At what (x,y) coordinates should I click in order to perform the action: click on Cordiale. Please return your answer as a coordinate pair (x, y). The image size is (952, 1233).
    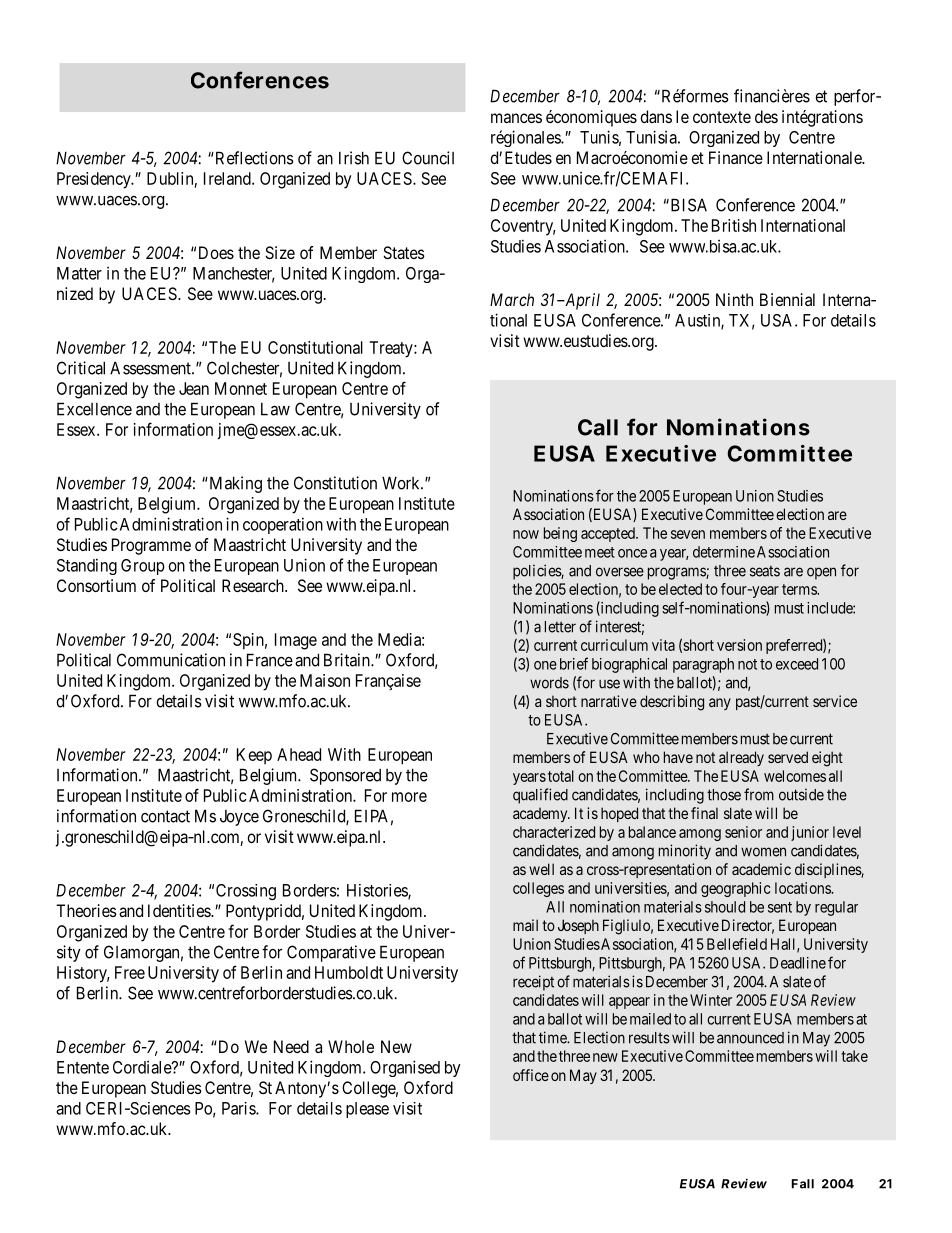
    Looking at the image, I should click on (143, 1067).
